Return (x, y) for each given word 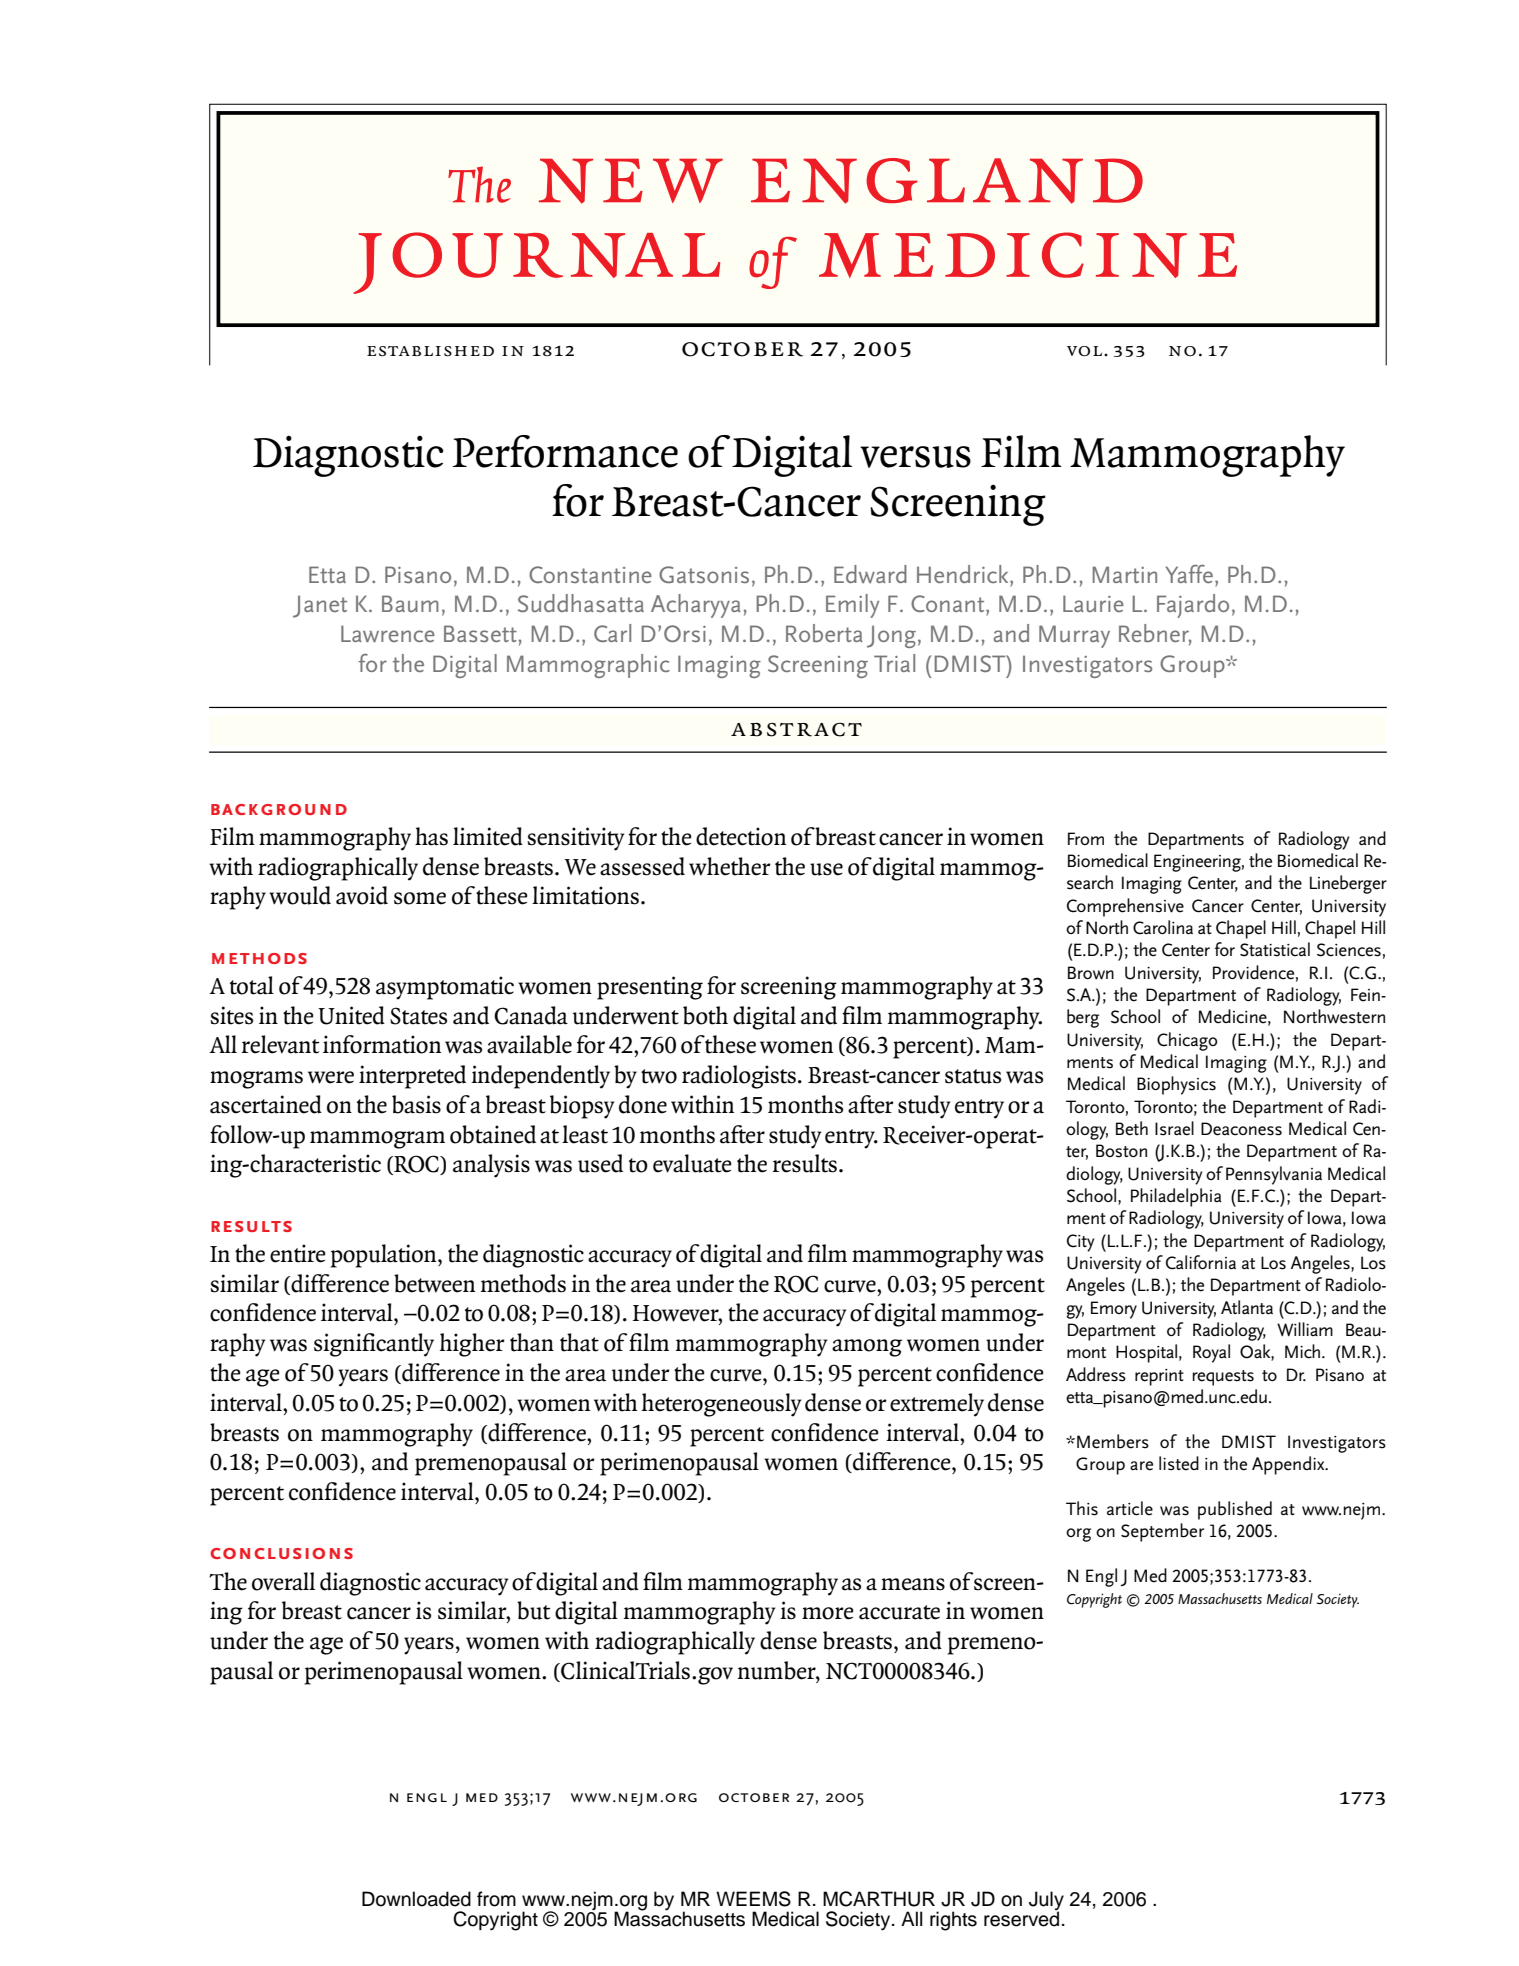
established (430, 351)
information (382, 1044)
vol (1086, 351)
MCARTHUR (879, 1899)
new (631, 181)
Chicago (1187, 1041)
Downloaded (416, 1899)
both (705, 1015)
